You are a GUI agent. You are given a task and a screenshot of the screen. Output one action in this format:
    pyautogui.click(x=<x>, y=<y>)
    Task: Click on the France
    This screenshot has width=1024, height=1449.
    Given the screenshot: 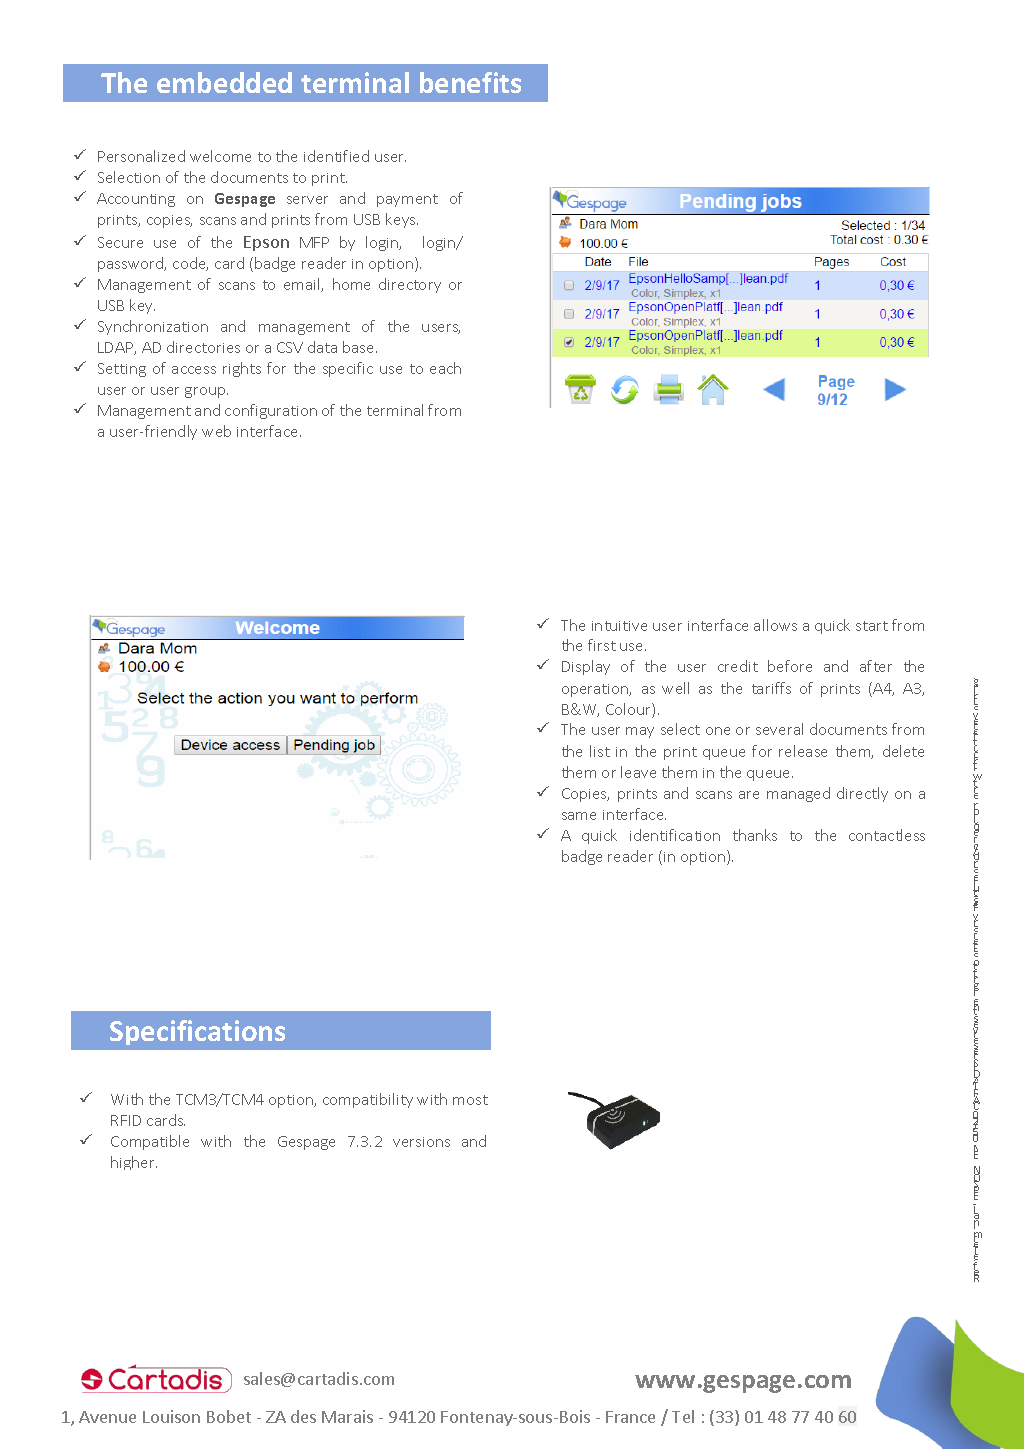 What is the action you would take?
    pyautogui.click(x=630, y=1417)
